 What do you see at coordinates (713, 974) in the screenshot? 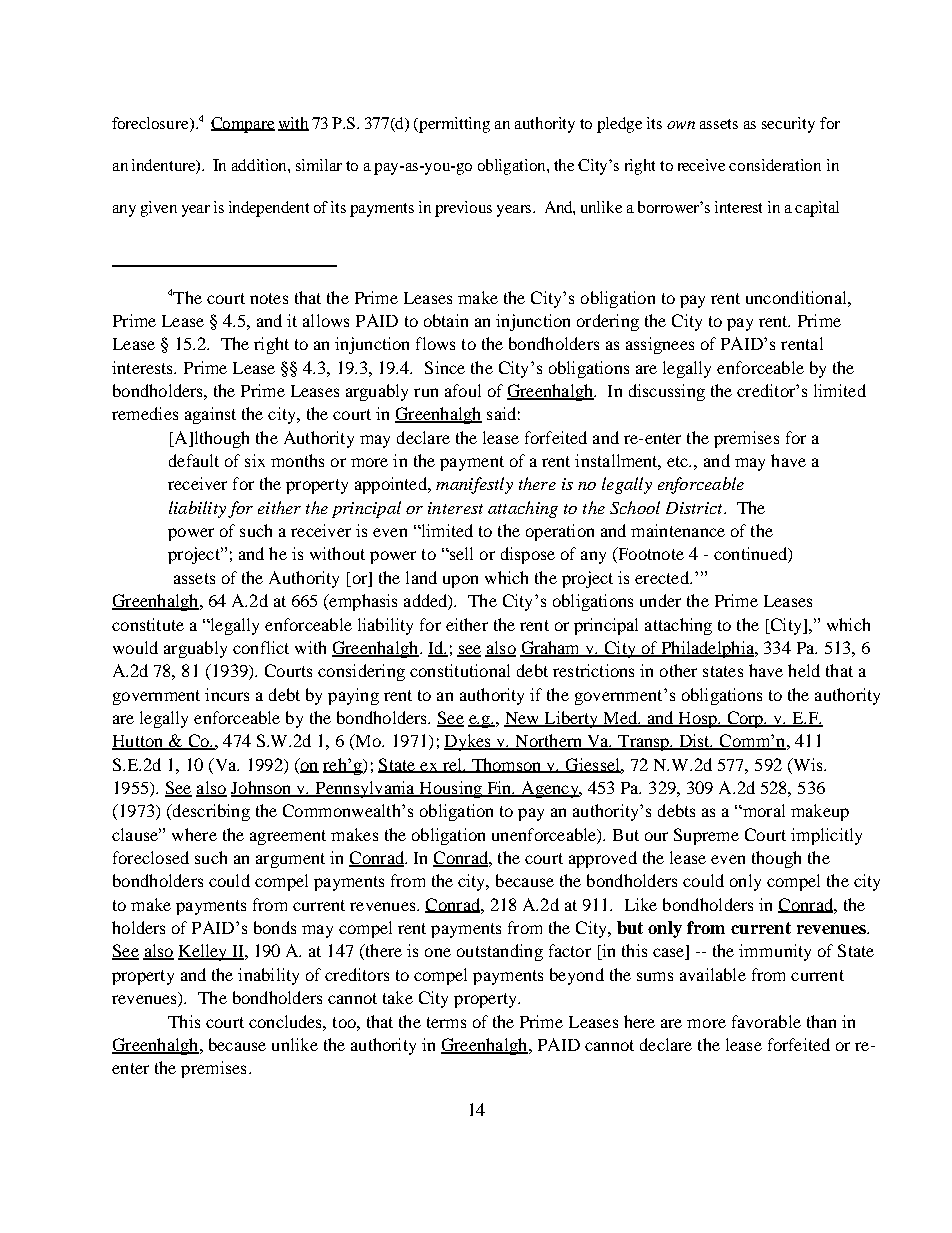
I see `available` at bounding box center [713, 974].
